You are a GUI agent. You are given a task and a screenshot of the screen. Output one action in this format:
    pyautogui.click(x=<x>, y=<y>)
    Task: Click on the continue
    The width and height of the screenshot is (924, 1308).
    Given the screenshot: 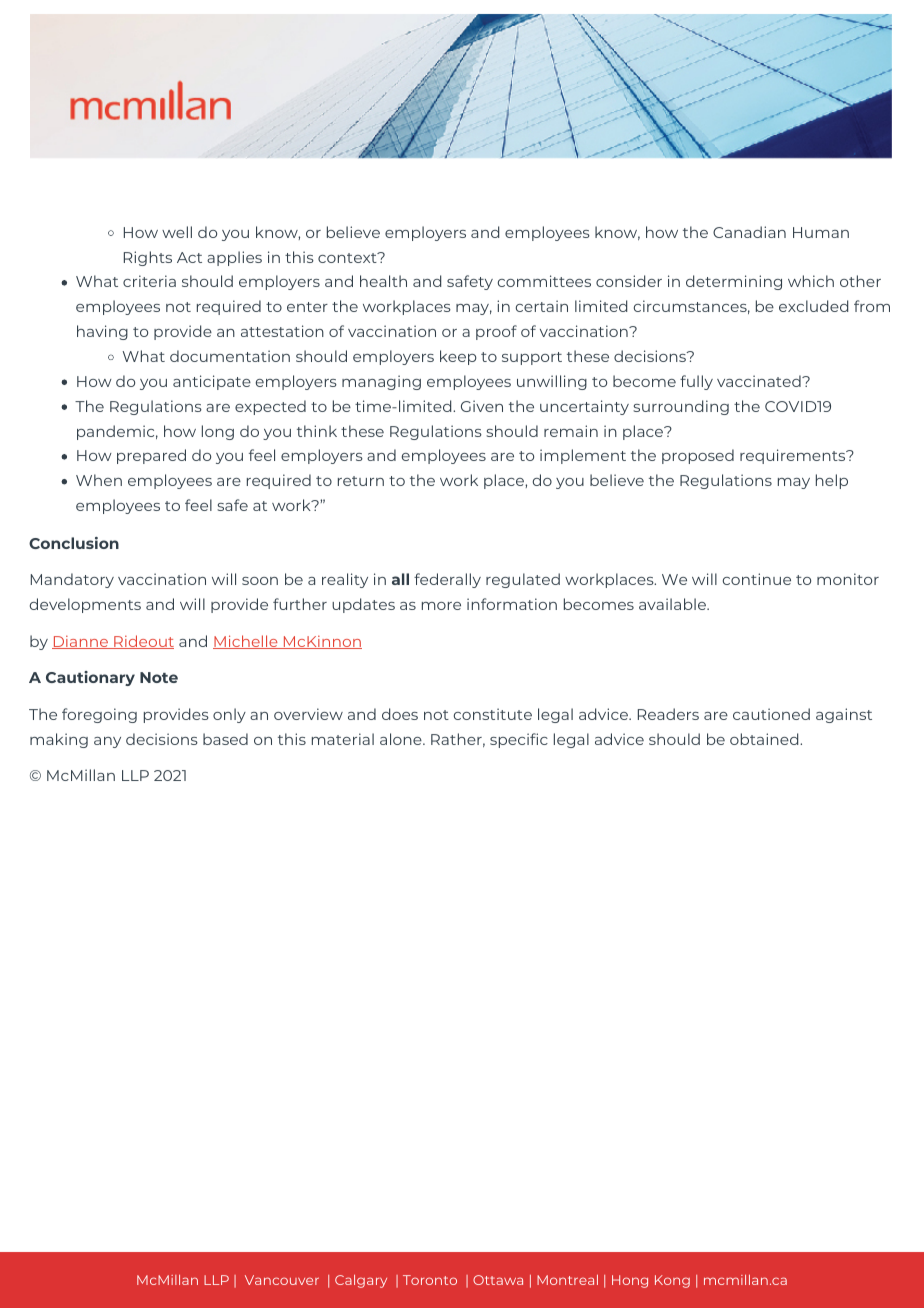 What is the action you would take?
    pyautogui.click(x=757, y=579)
